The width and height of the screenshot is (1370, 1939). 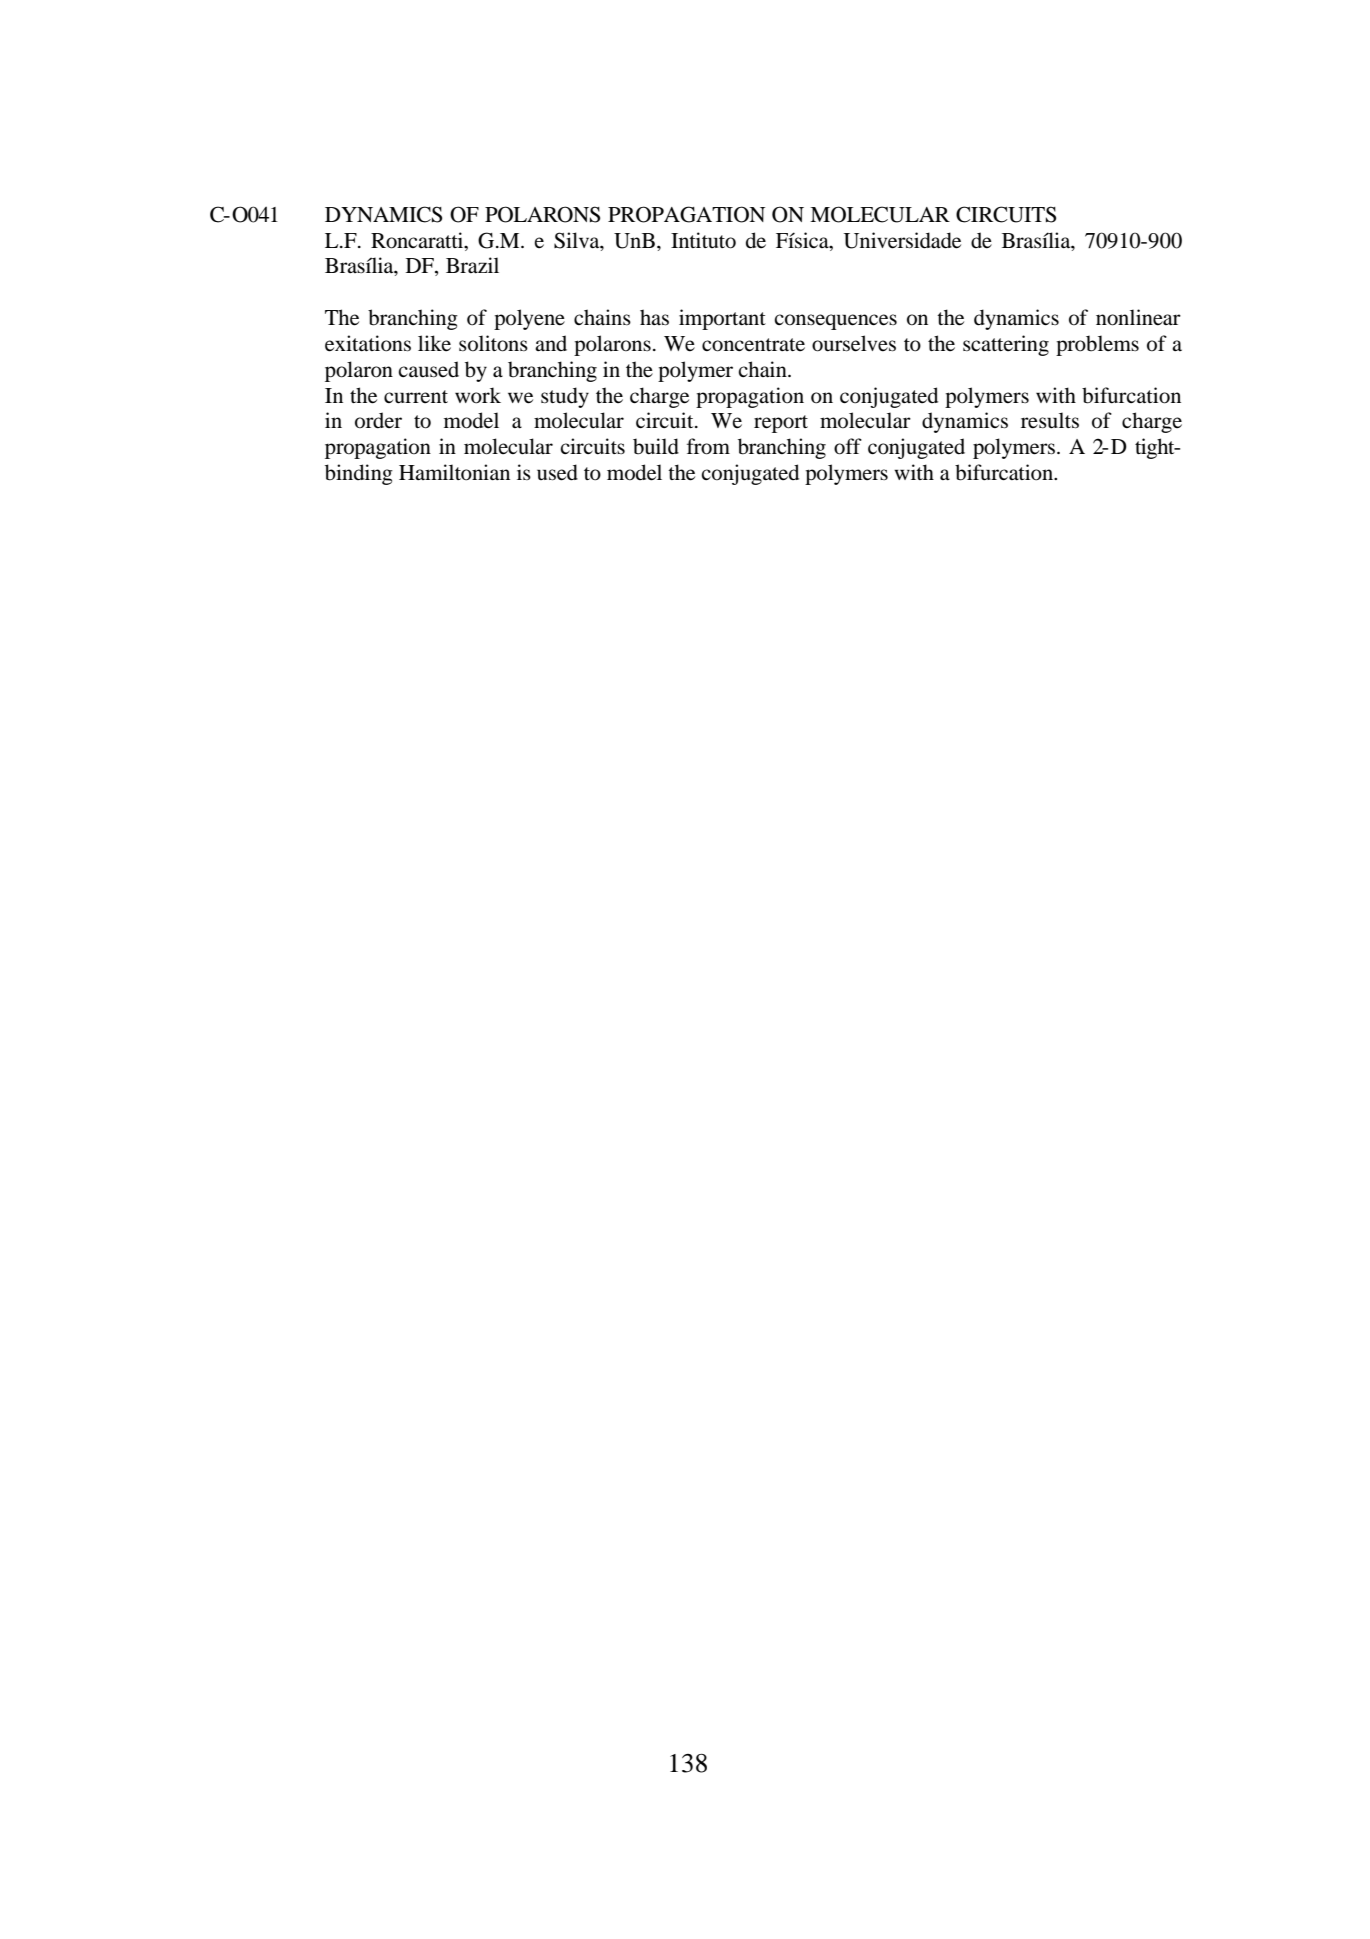 What do you see at coordinates (478, 395) in the screenshot?
I see `work` at bounding box center [478, 395].
